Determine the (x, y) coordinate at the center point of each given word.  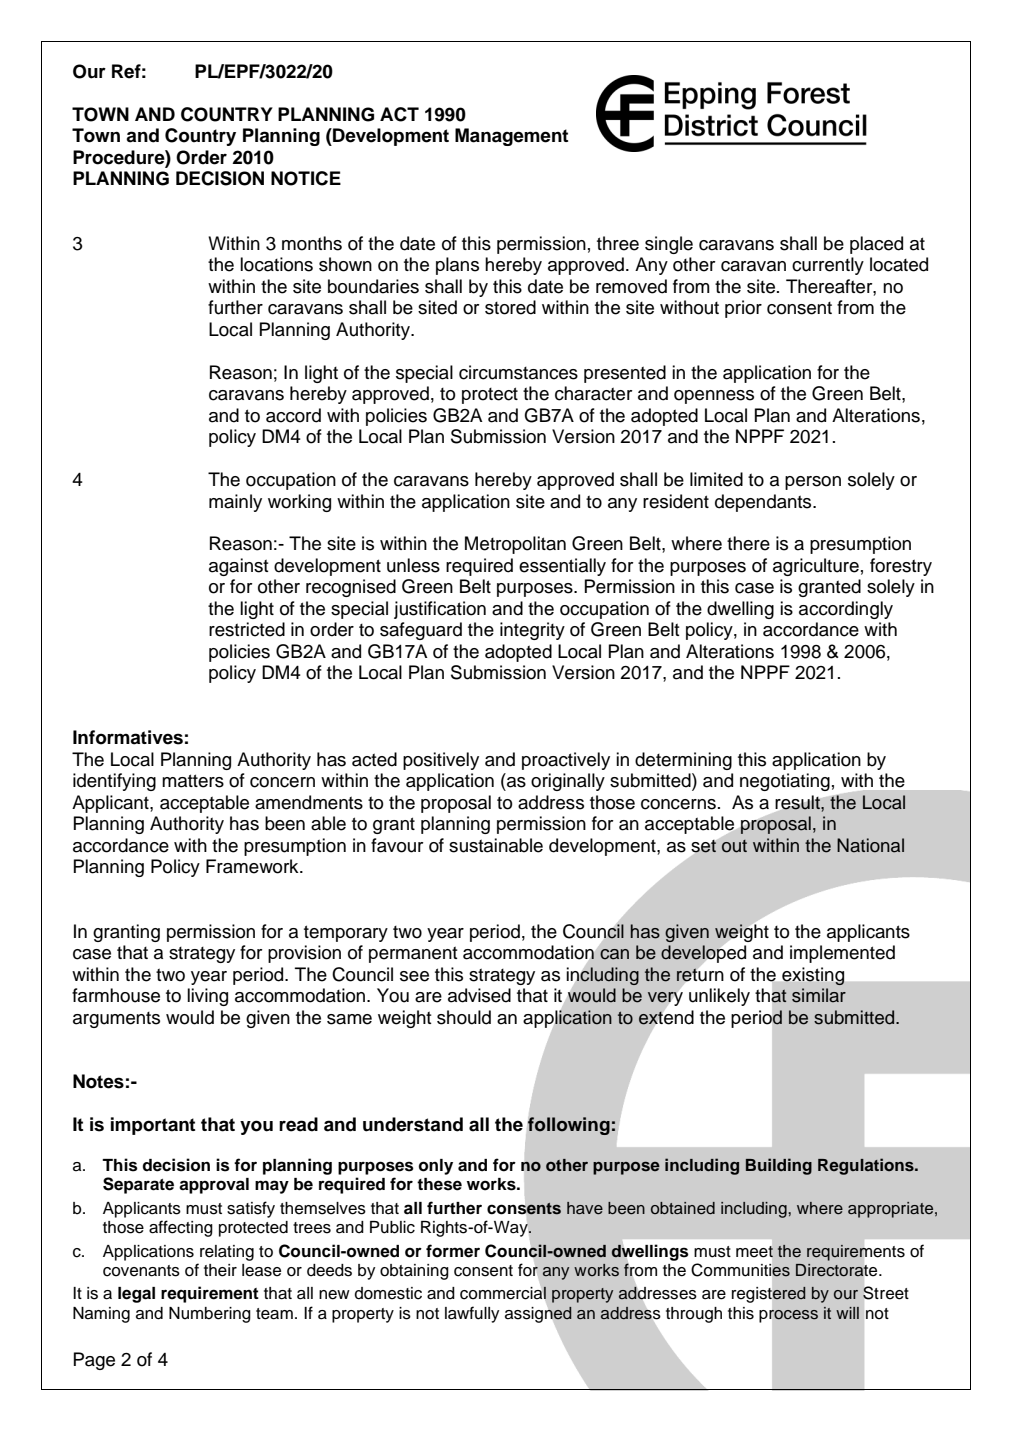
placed (876, 245)
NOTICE (306, 178)
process (788, 1316)
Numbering (210, 1315)
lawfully (472, 1314)
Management (511, 137)
